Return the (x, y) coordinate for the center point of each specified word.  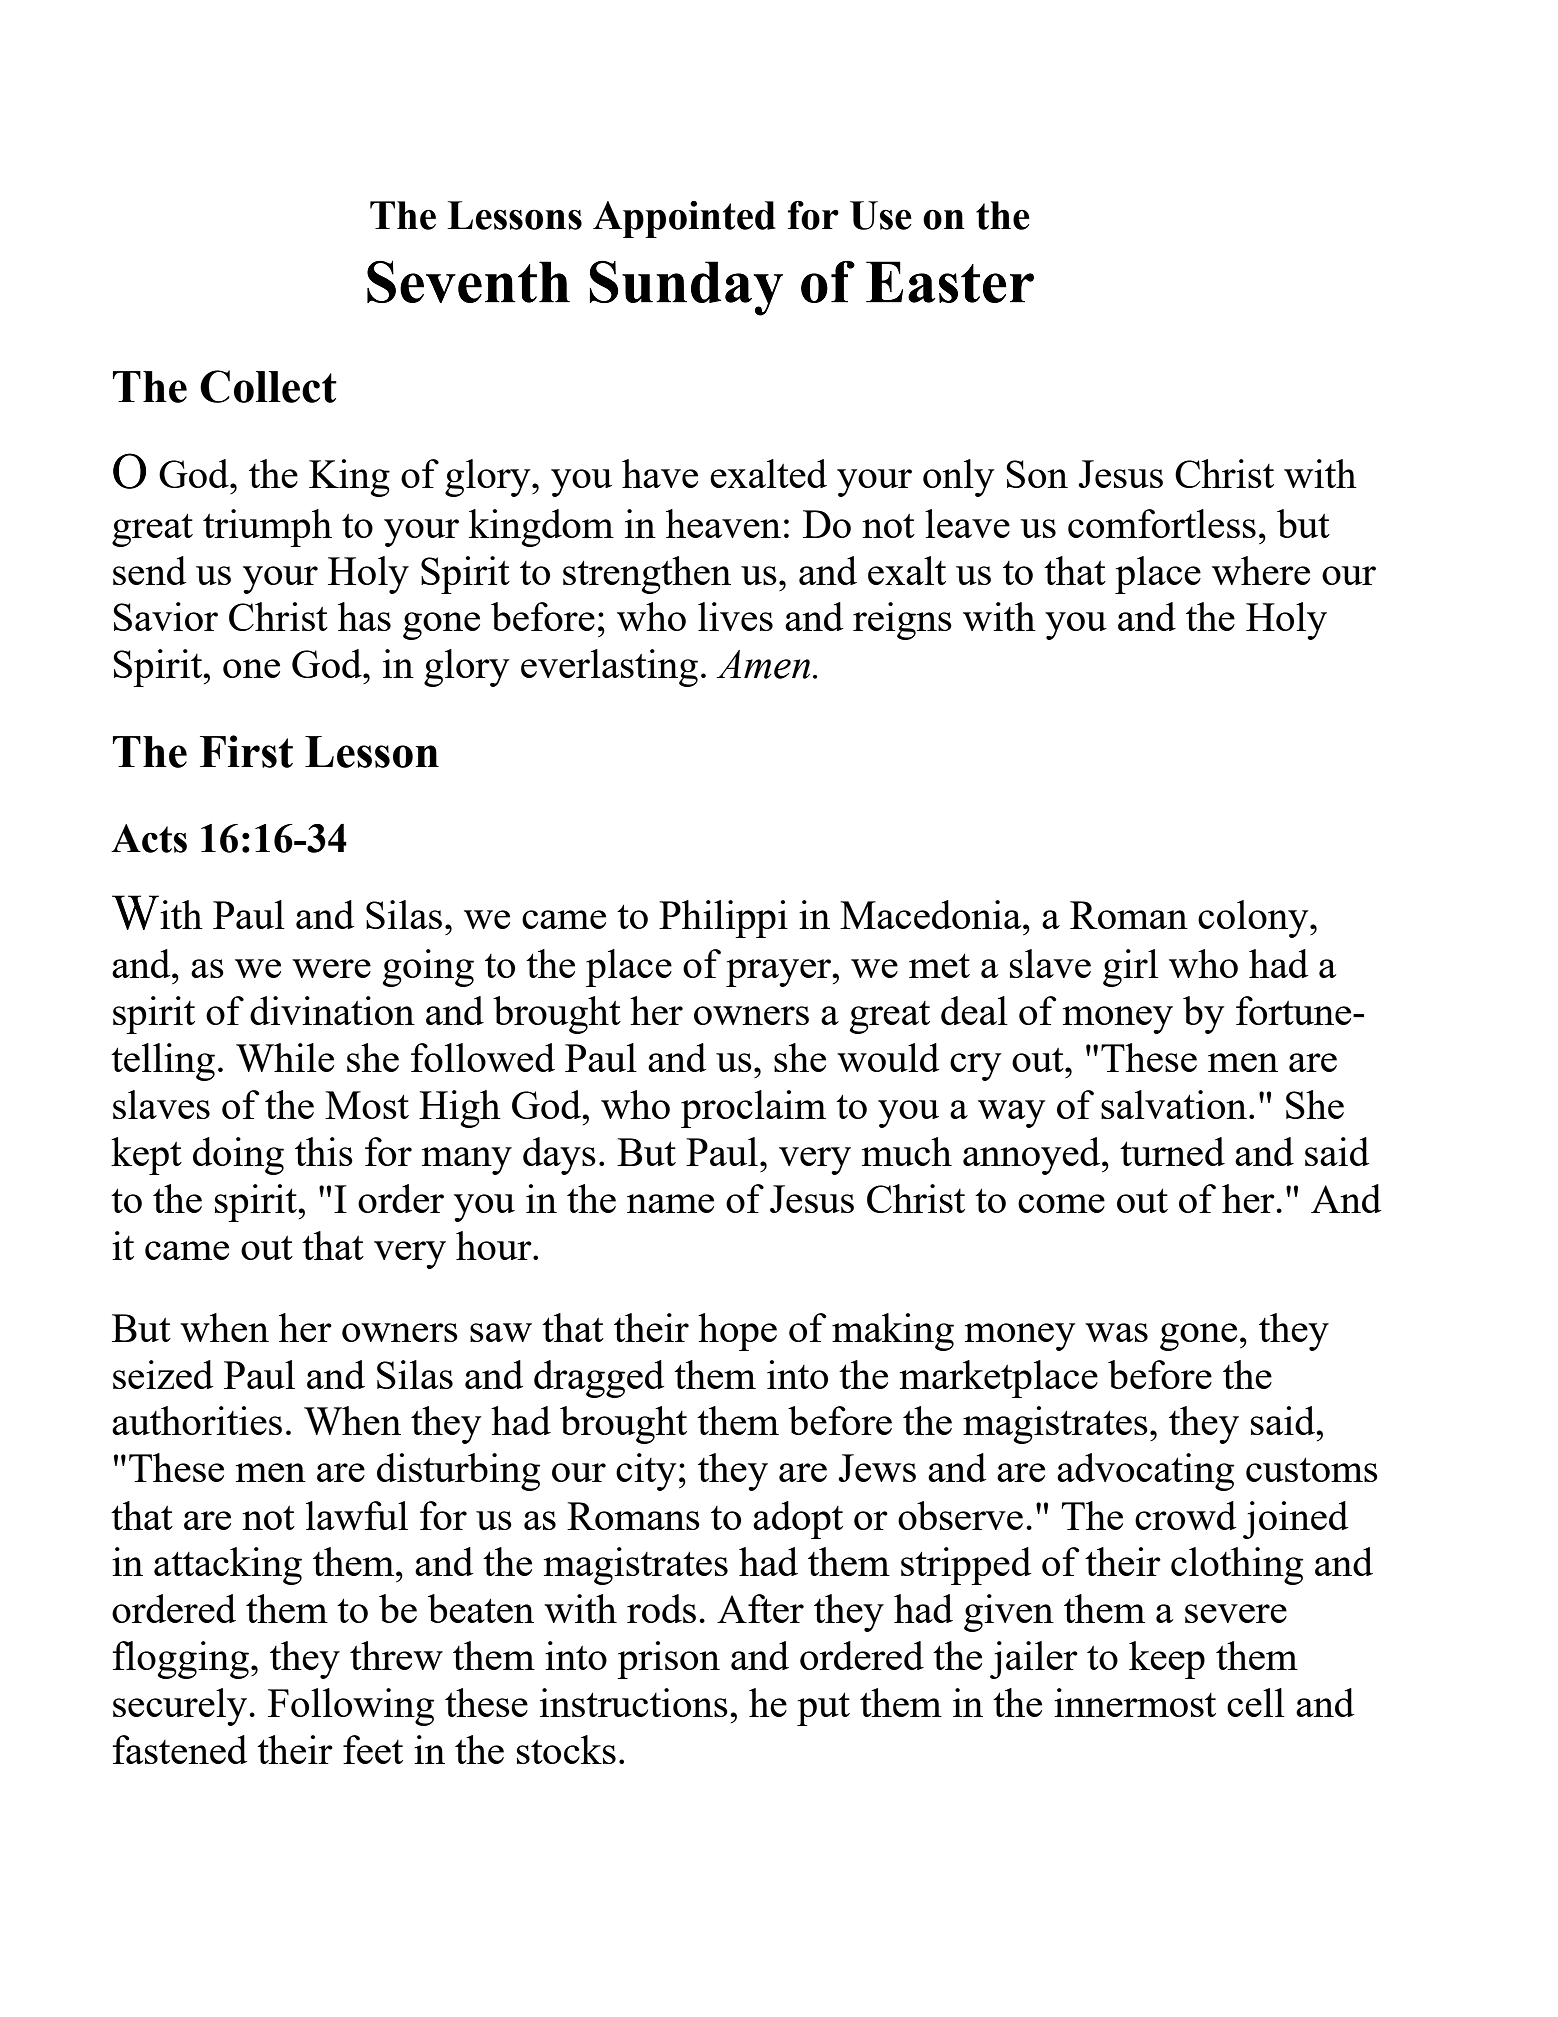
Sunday (686, 288)
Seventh (468, 282)
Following (351, 1707)
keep (1167, 1660)
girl (1130, 968)
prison (668, 1660)
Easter (950, 282)
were (331, 968)
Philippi (723, 919)
